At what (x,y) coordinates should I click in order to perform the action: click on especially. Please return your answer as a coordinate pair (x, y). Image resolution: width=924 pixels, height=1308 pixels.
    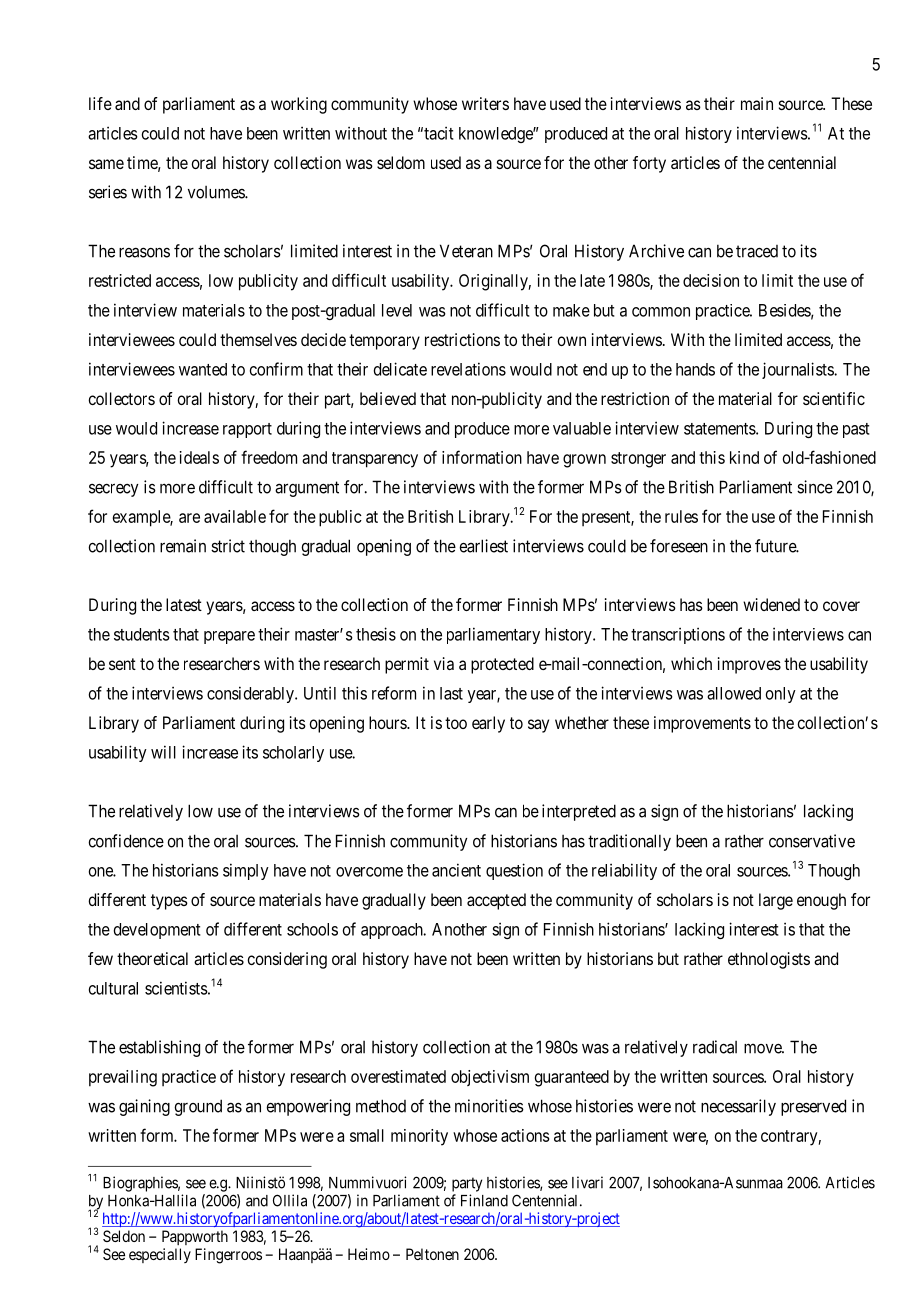
    Looking at the image, I should click on (160, 1255).
